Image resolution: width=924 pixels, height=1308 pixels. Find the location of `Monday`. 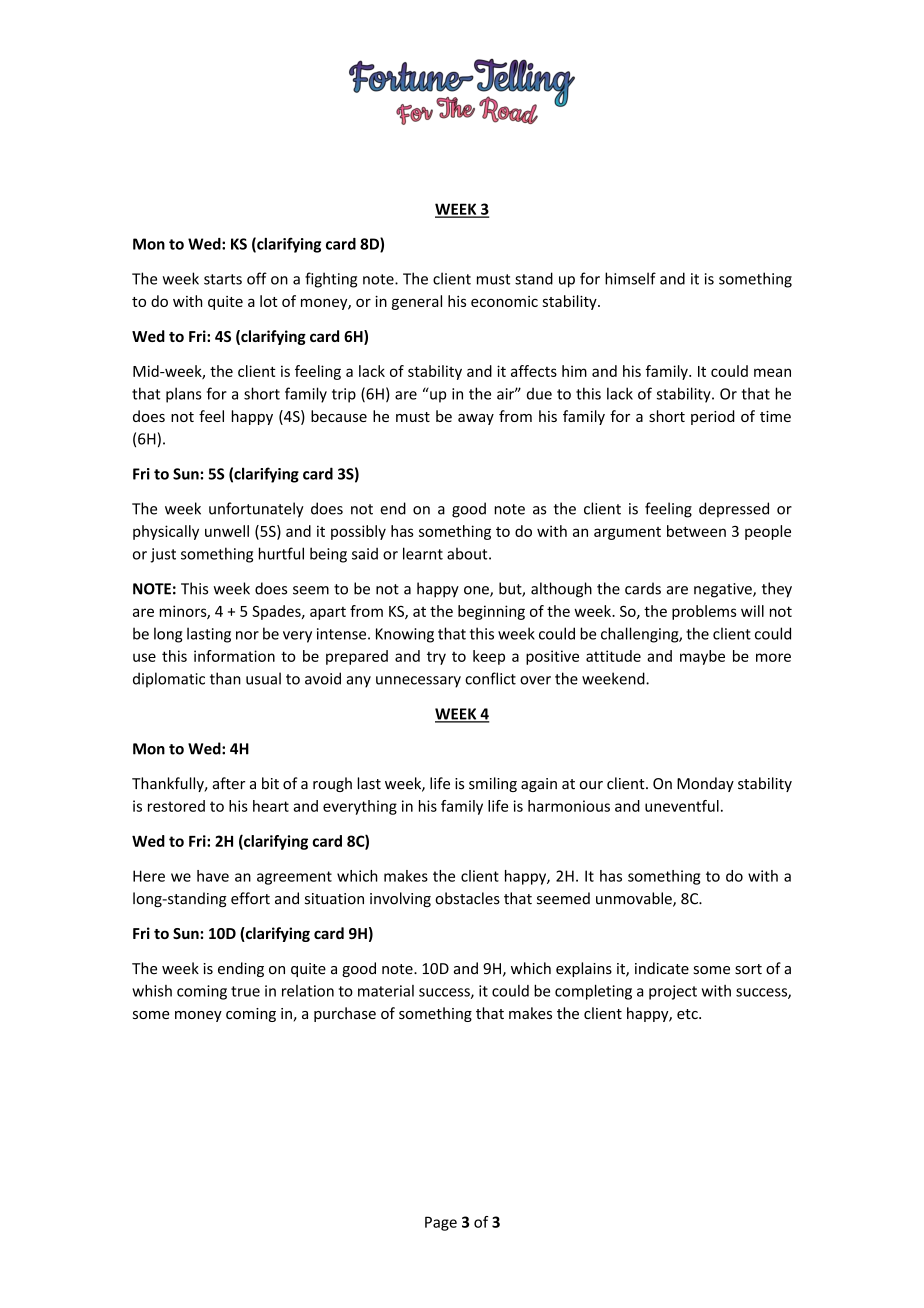

Monday is located at coordinates (705, 784).
